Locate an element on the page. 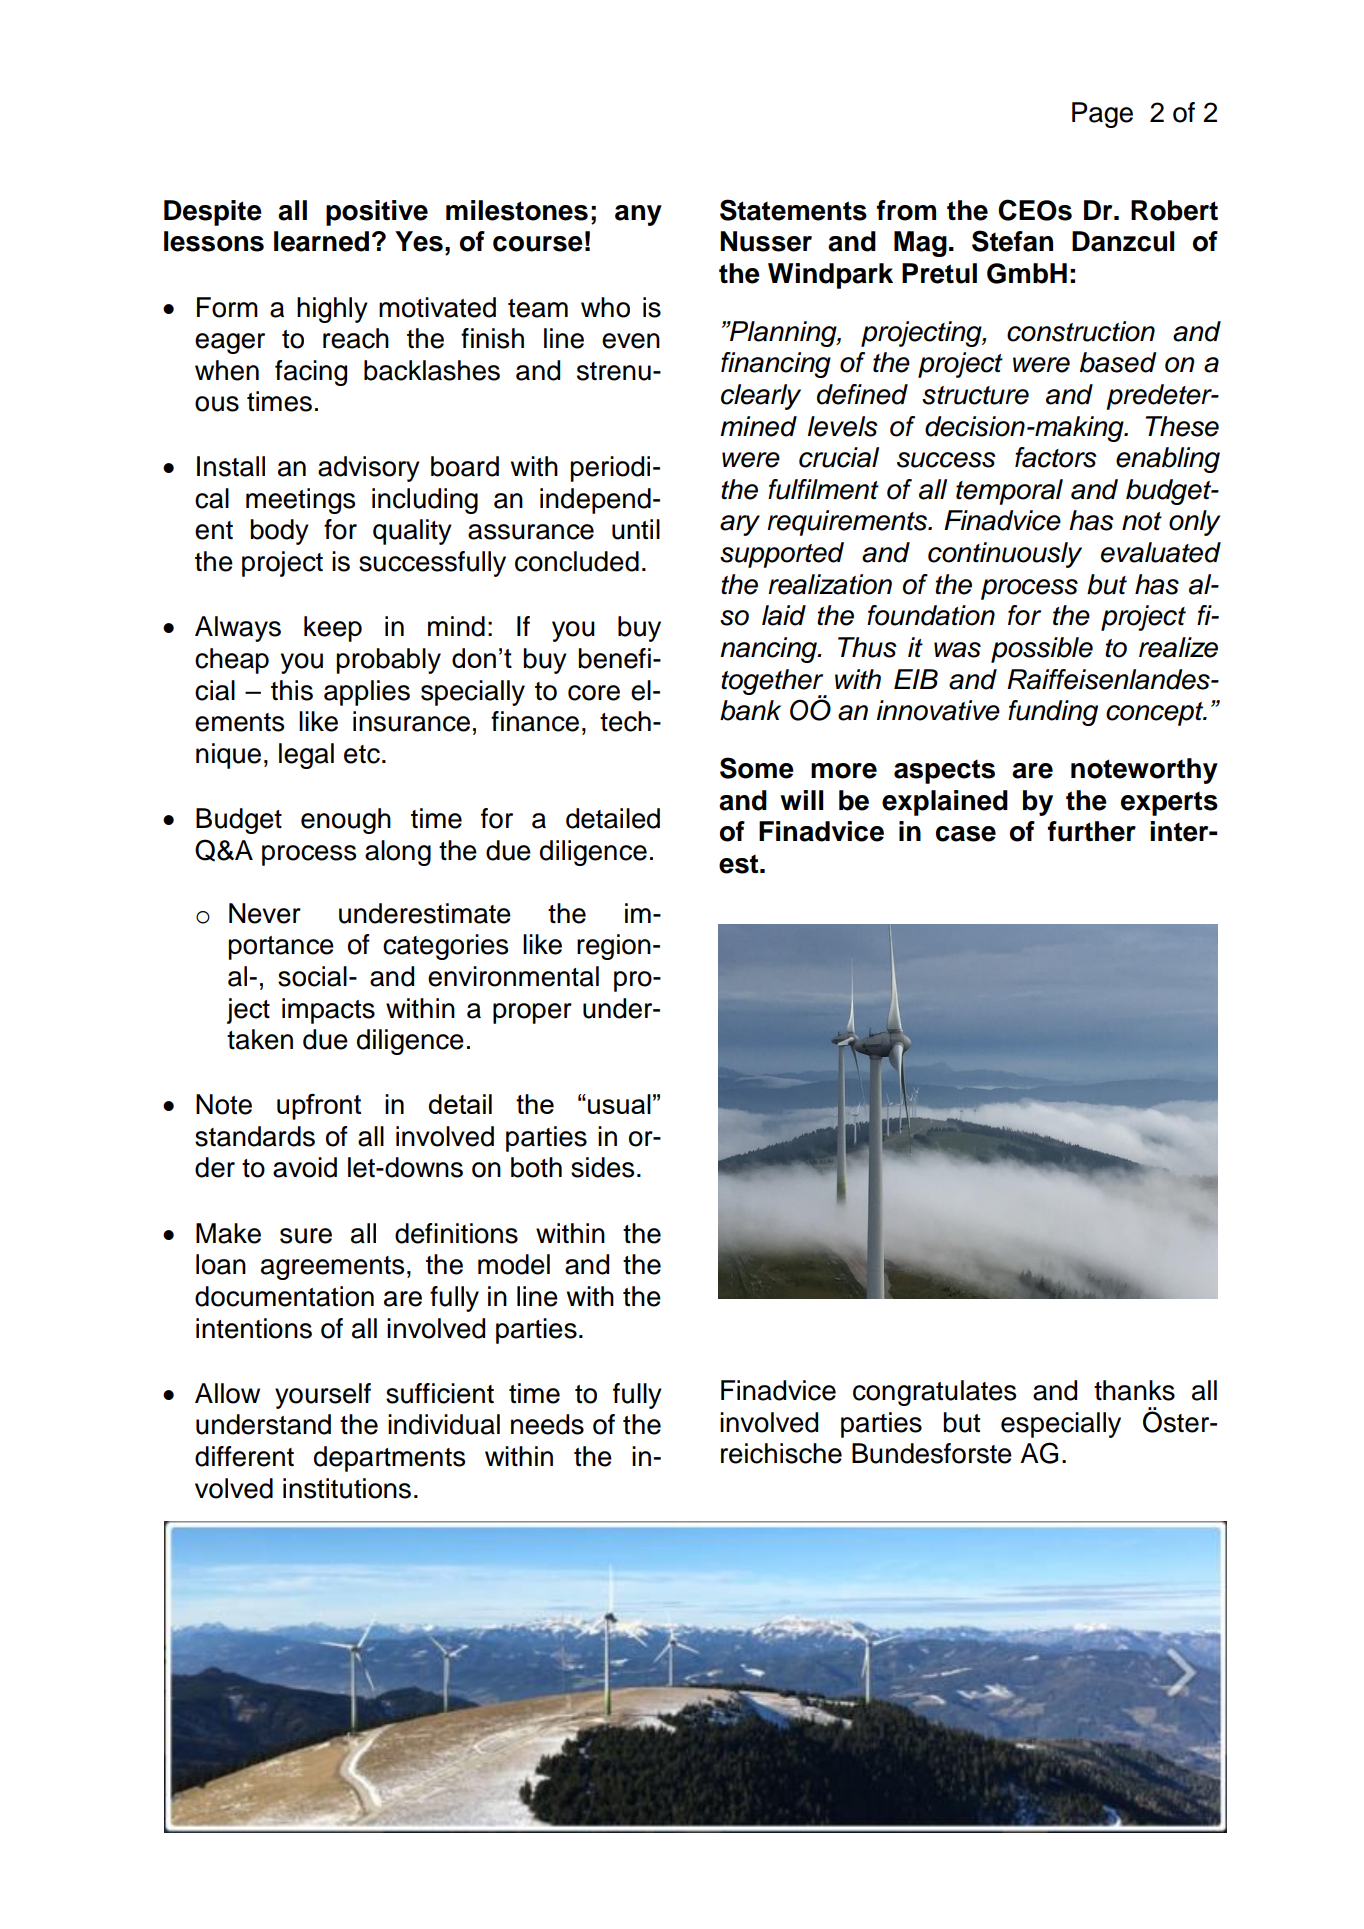 This page has width=1364, height=1929. thanks is located at coordinates (1134, 1390).
